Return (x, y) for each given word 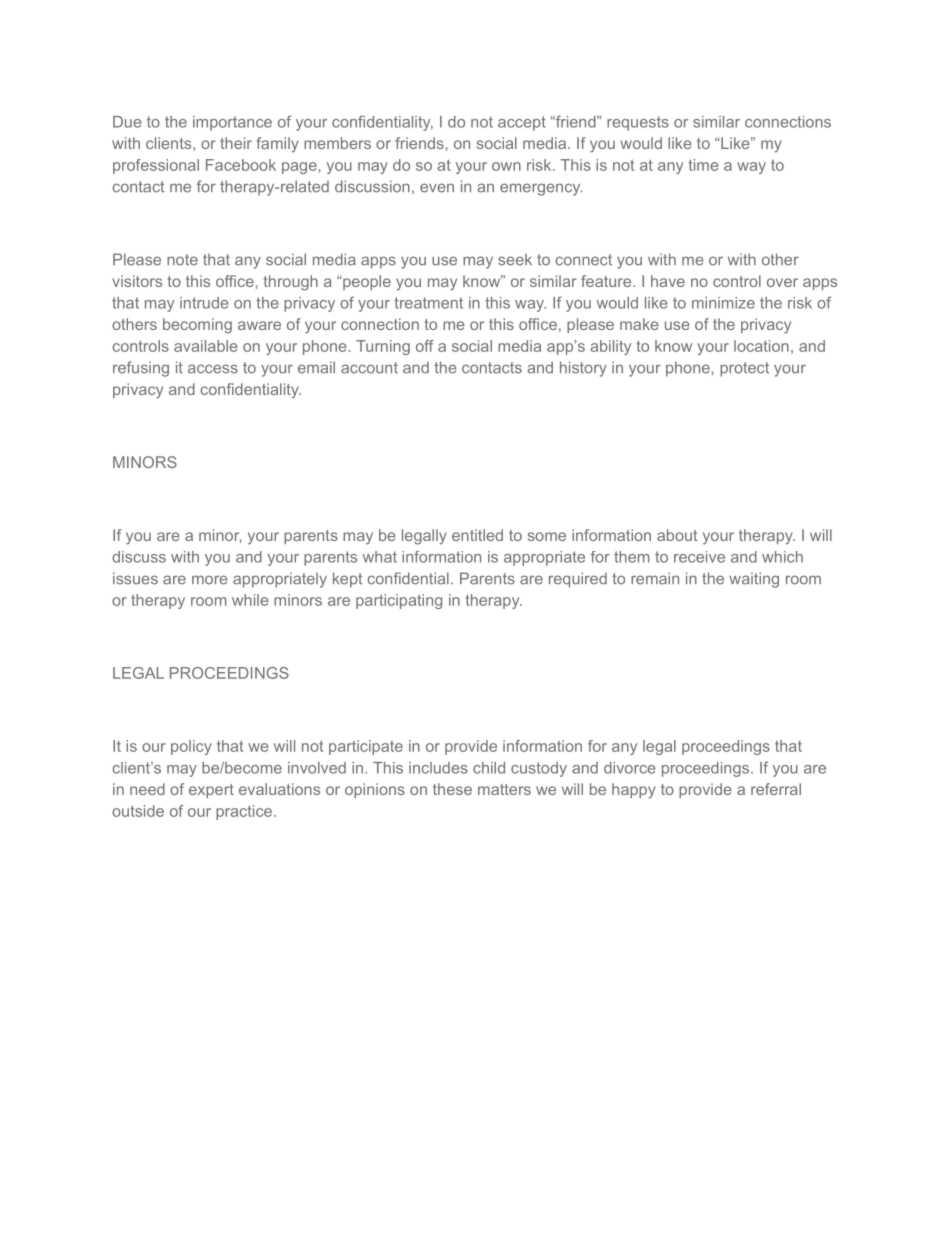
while (250, 600)
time (703, 165)
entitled (477, 535)
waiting (754, 580)
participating (399, 601)
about (677, 535)
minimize (723, 303)
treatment (428, 303)
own (506, 166)
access (213, 369)
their (236, 143)
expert (211, 791)
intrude (204, 303)
